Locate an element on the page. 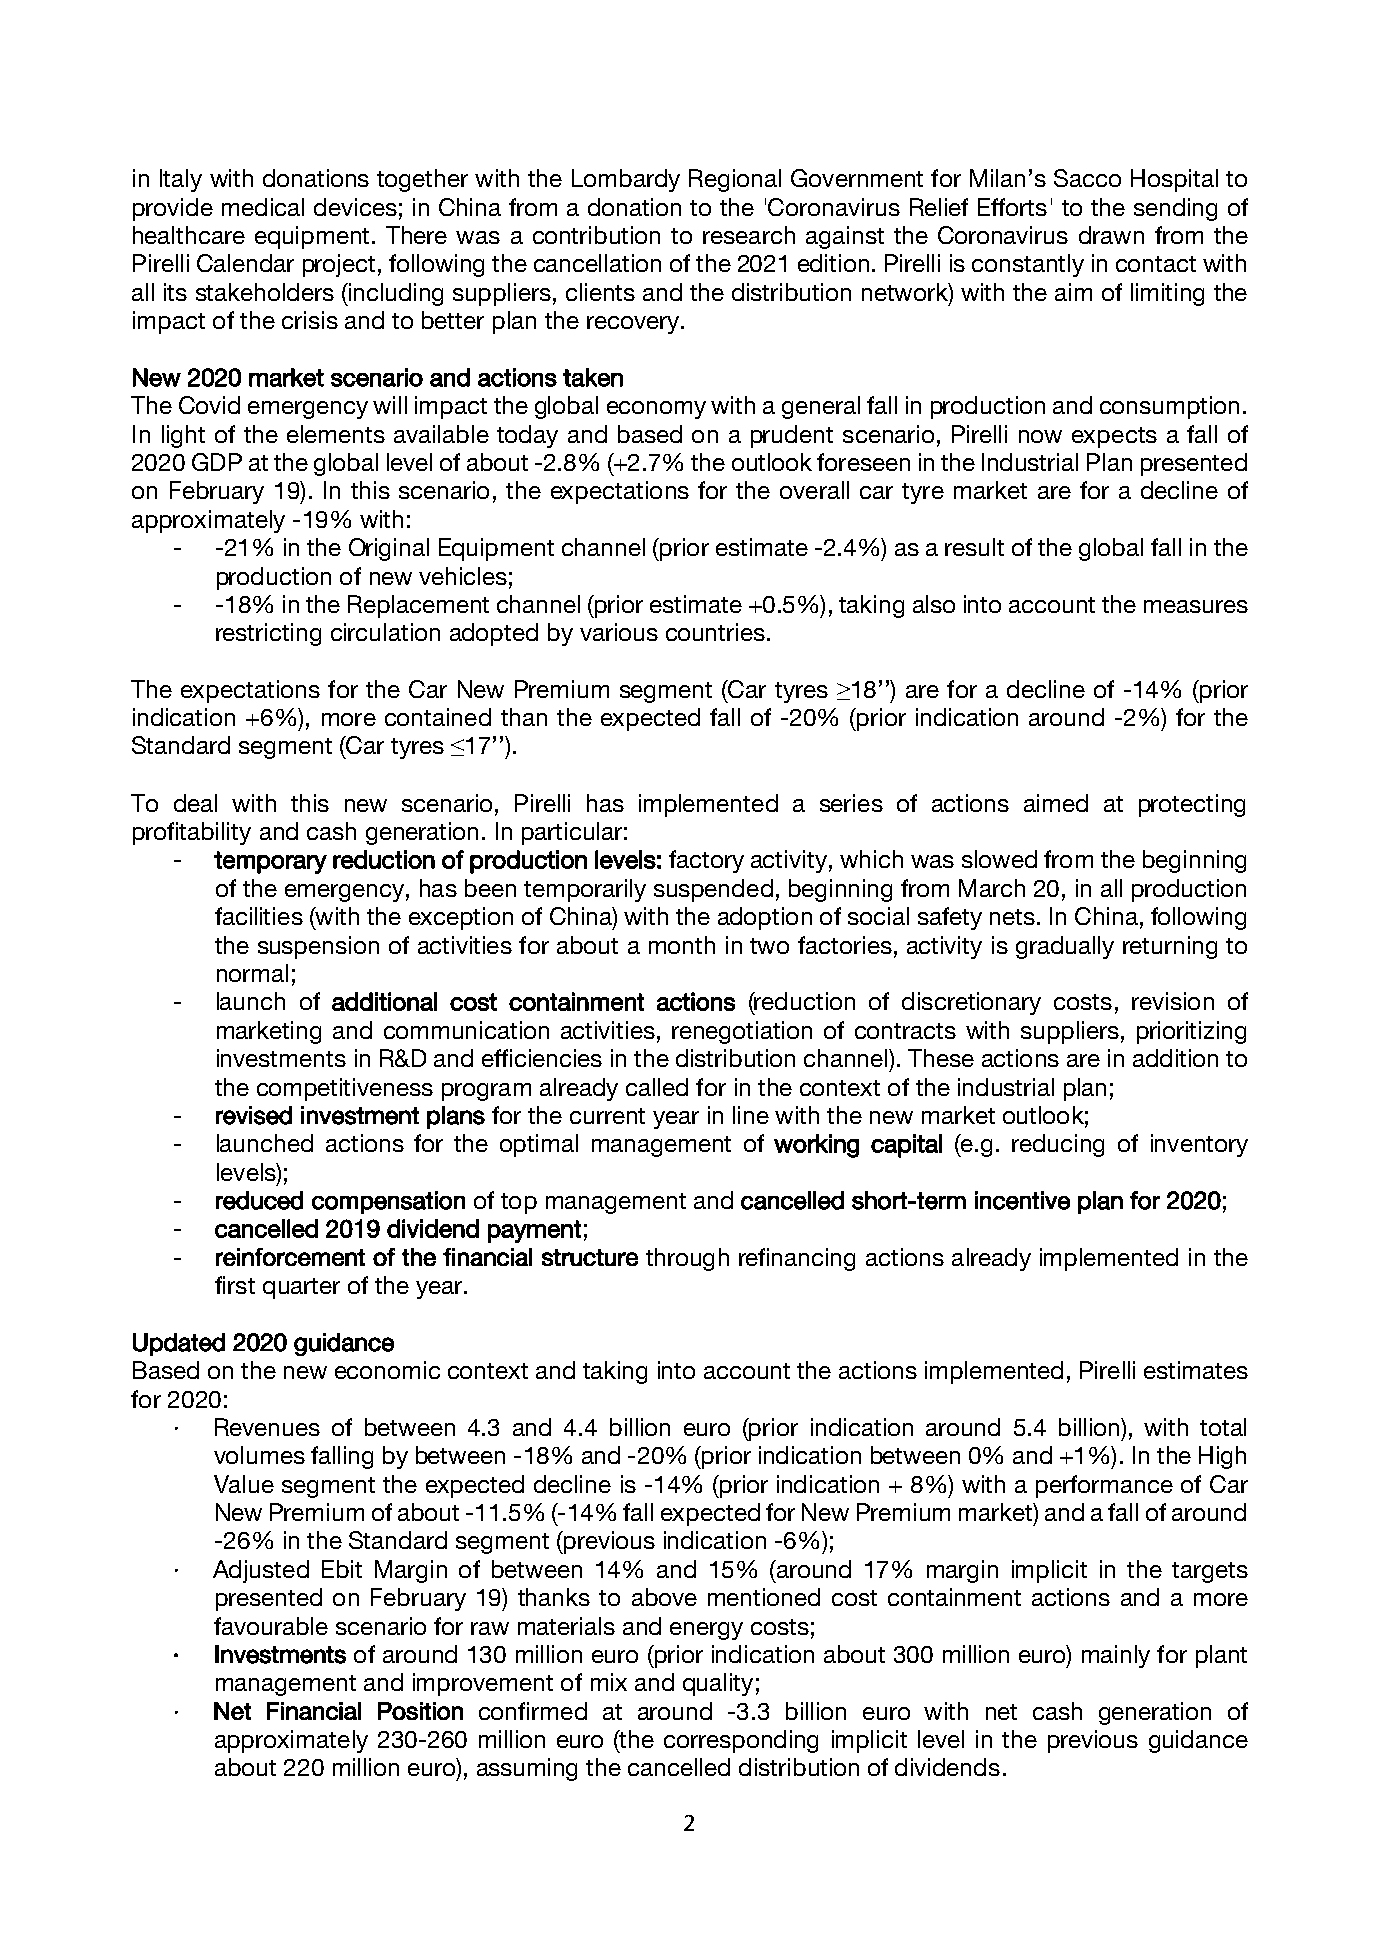 Image resolution: width=1379 pixels, height=1951 pixels. countries is located at coordinates (715, 632).
